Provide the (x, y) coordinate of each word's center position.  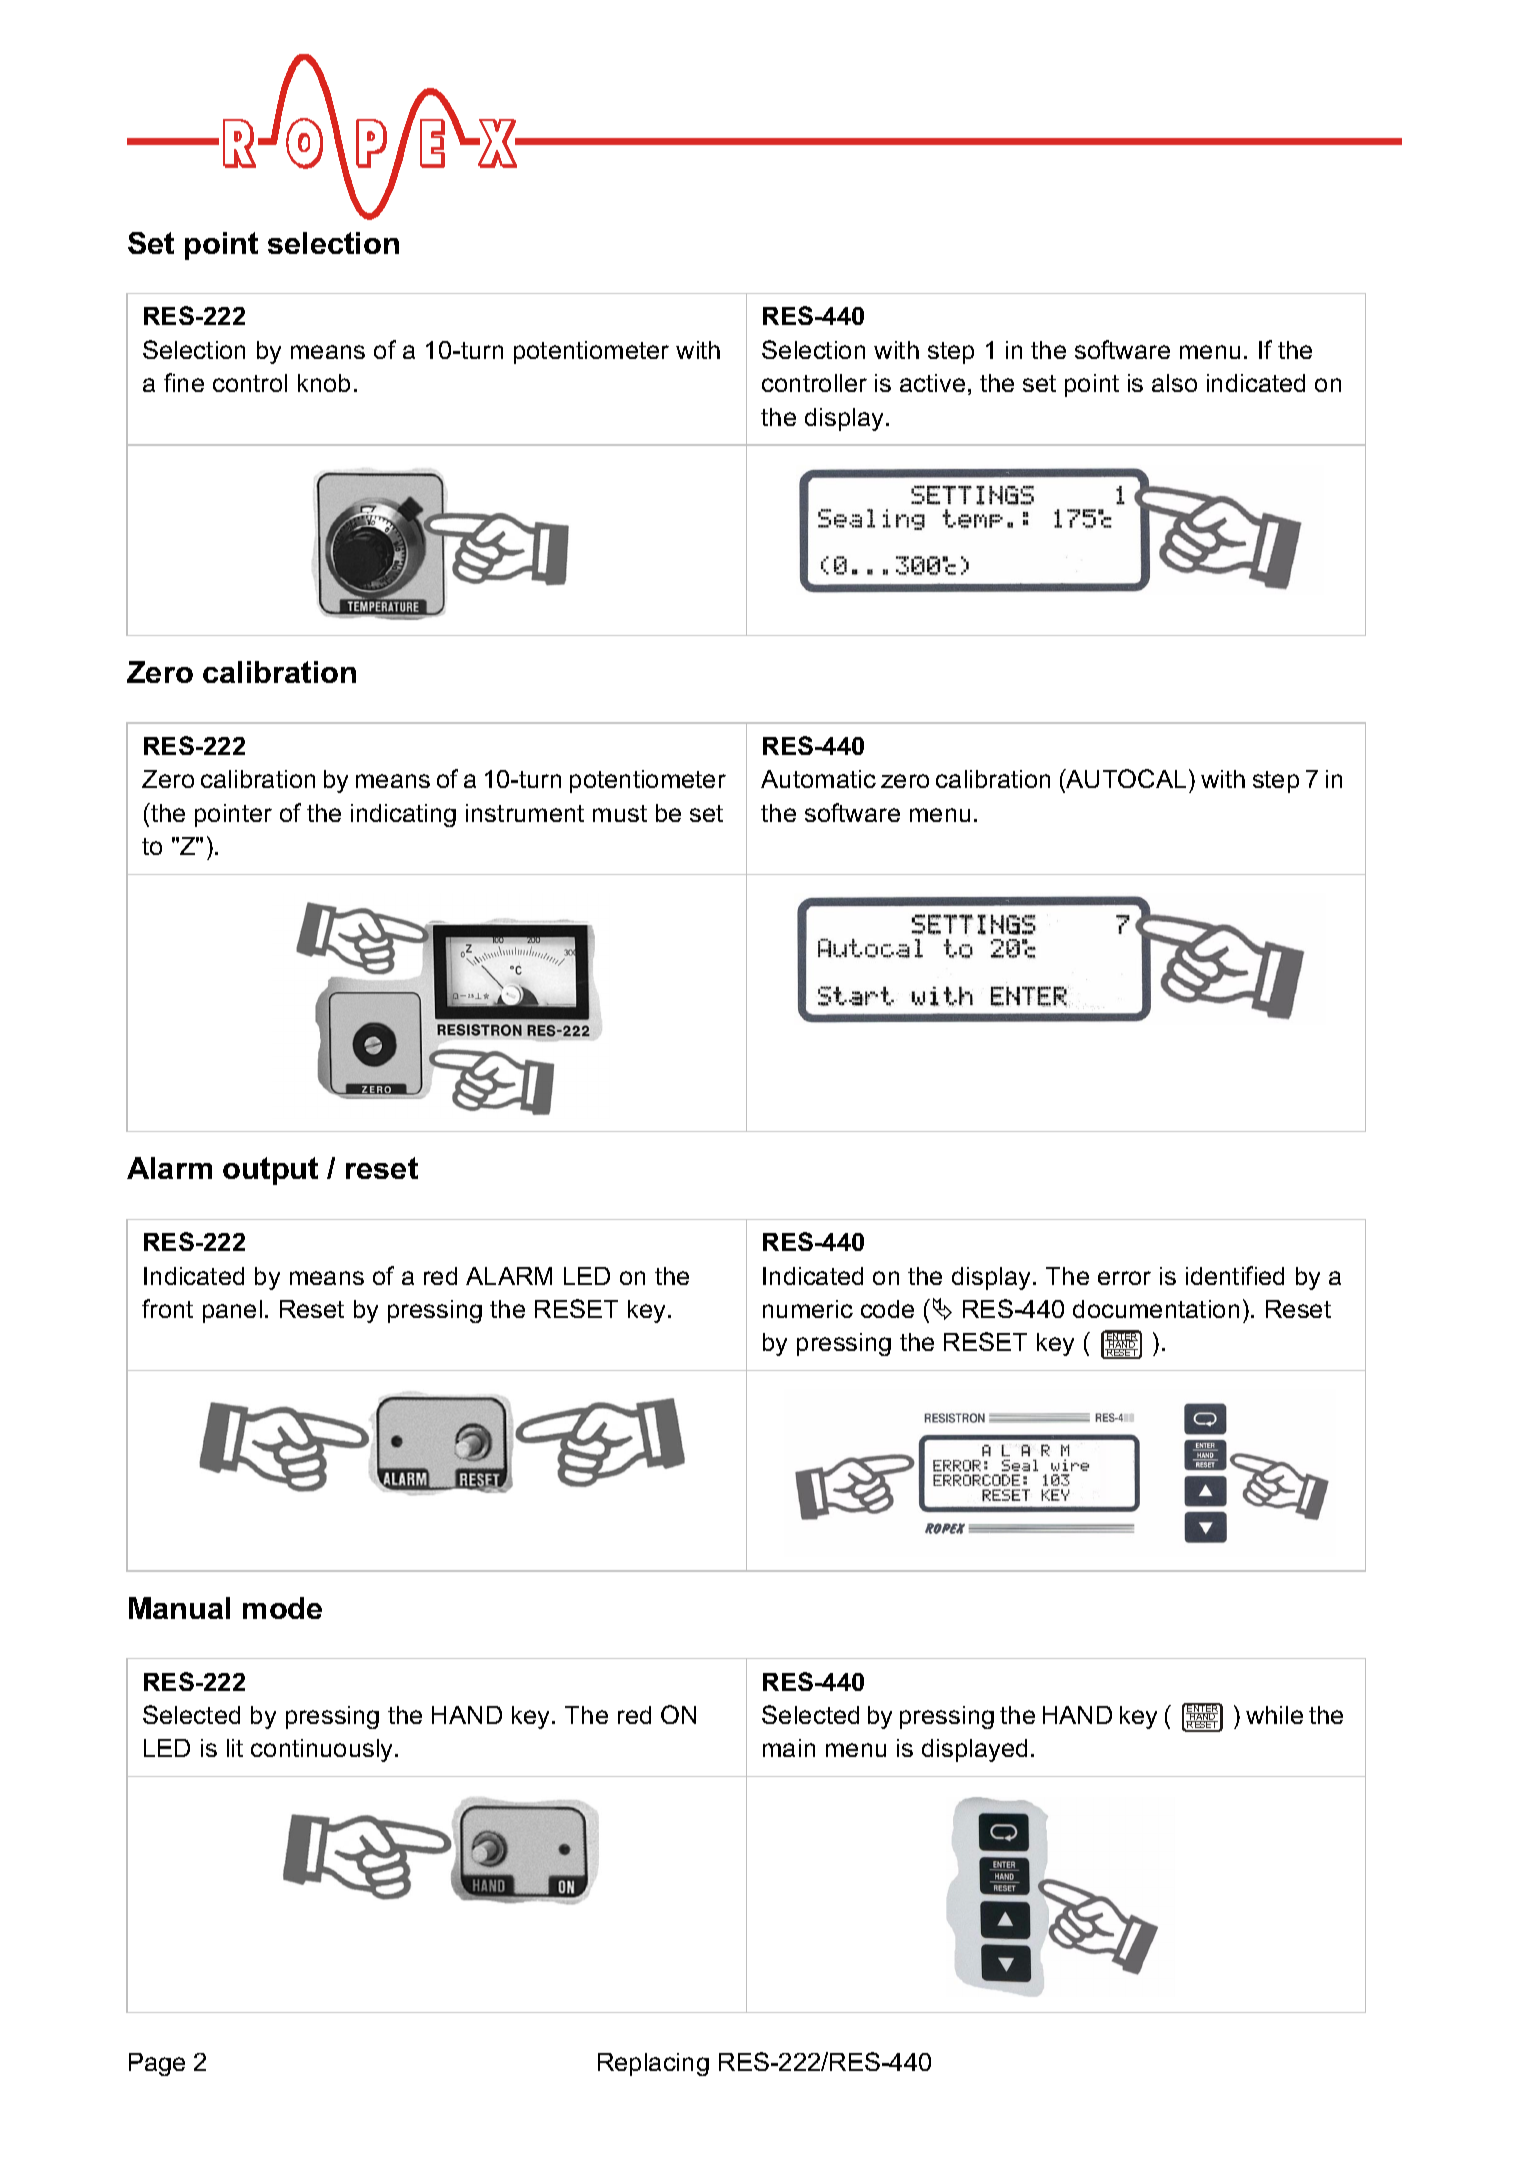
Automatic (818, 779)
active (932, 383)
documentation (1156, 1309)
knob (324, 383)
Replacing (653, 2064)
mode (282, 1608)
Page (157, 2064)
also (1174, 383)
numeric (808, 1309)
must (620, 813)
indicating (403, 815)
